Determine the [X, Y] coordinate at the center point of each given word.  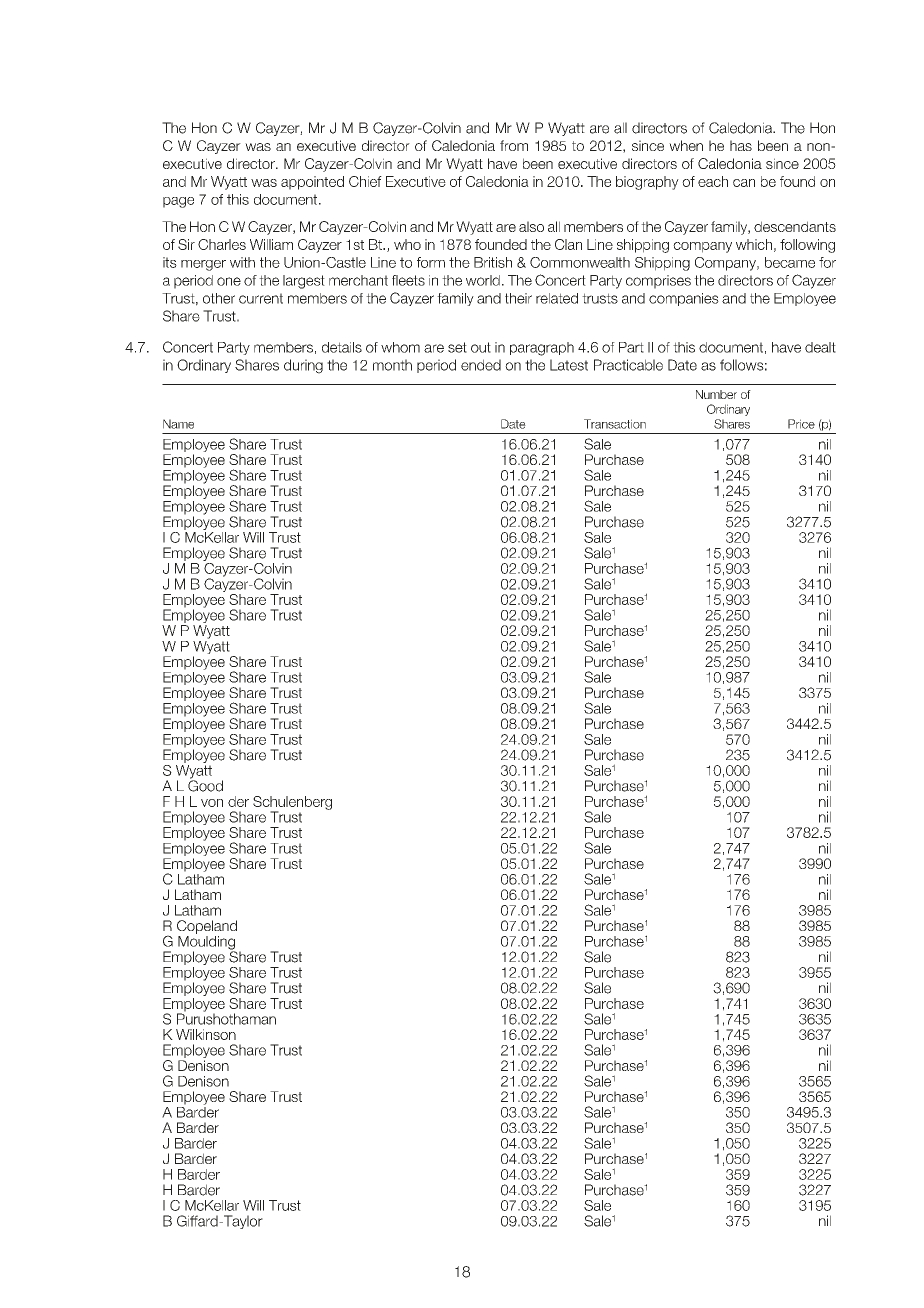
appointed [312, 183]
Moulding [207, 944]
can [744, 183]
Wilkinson [206, 1034]
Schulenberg [292, 804]
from [514, 145]
